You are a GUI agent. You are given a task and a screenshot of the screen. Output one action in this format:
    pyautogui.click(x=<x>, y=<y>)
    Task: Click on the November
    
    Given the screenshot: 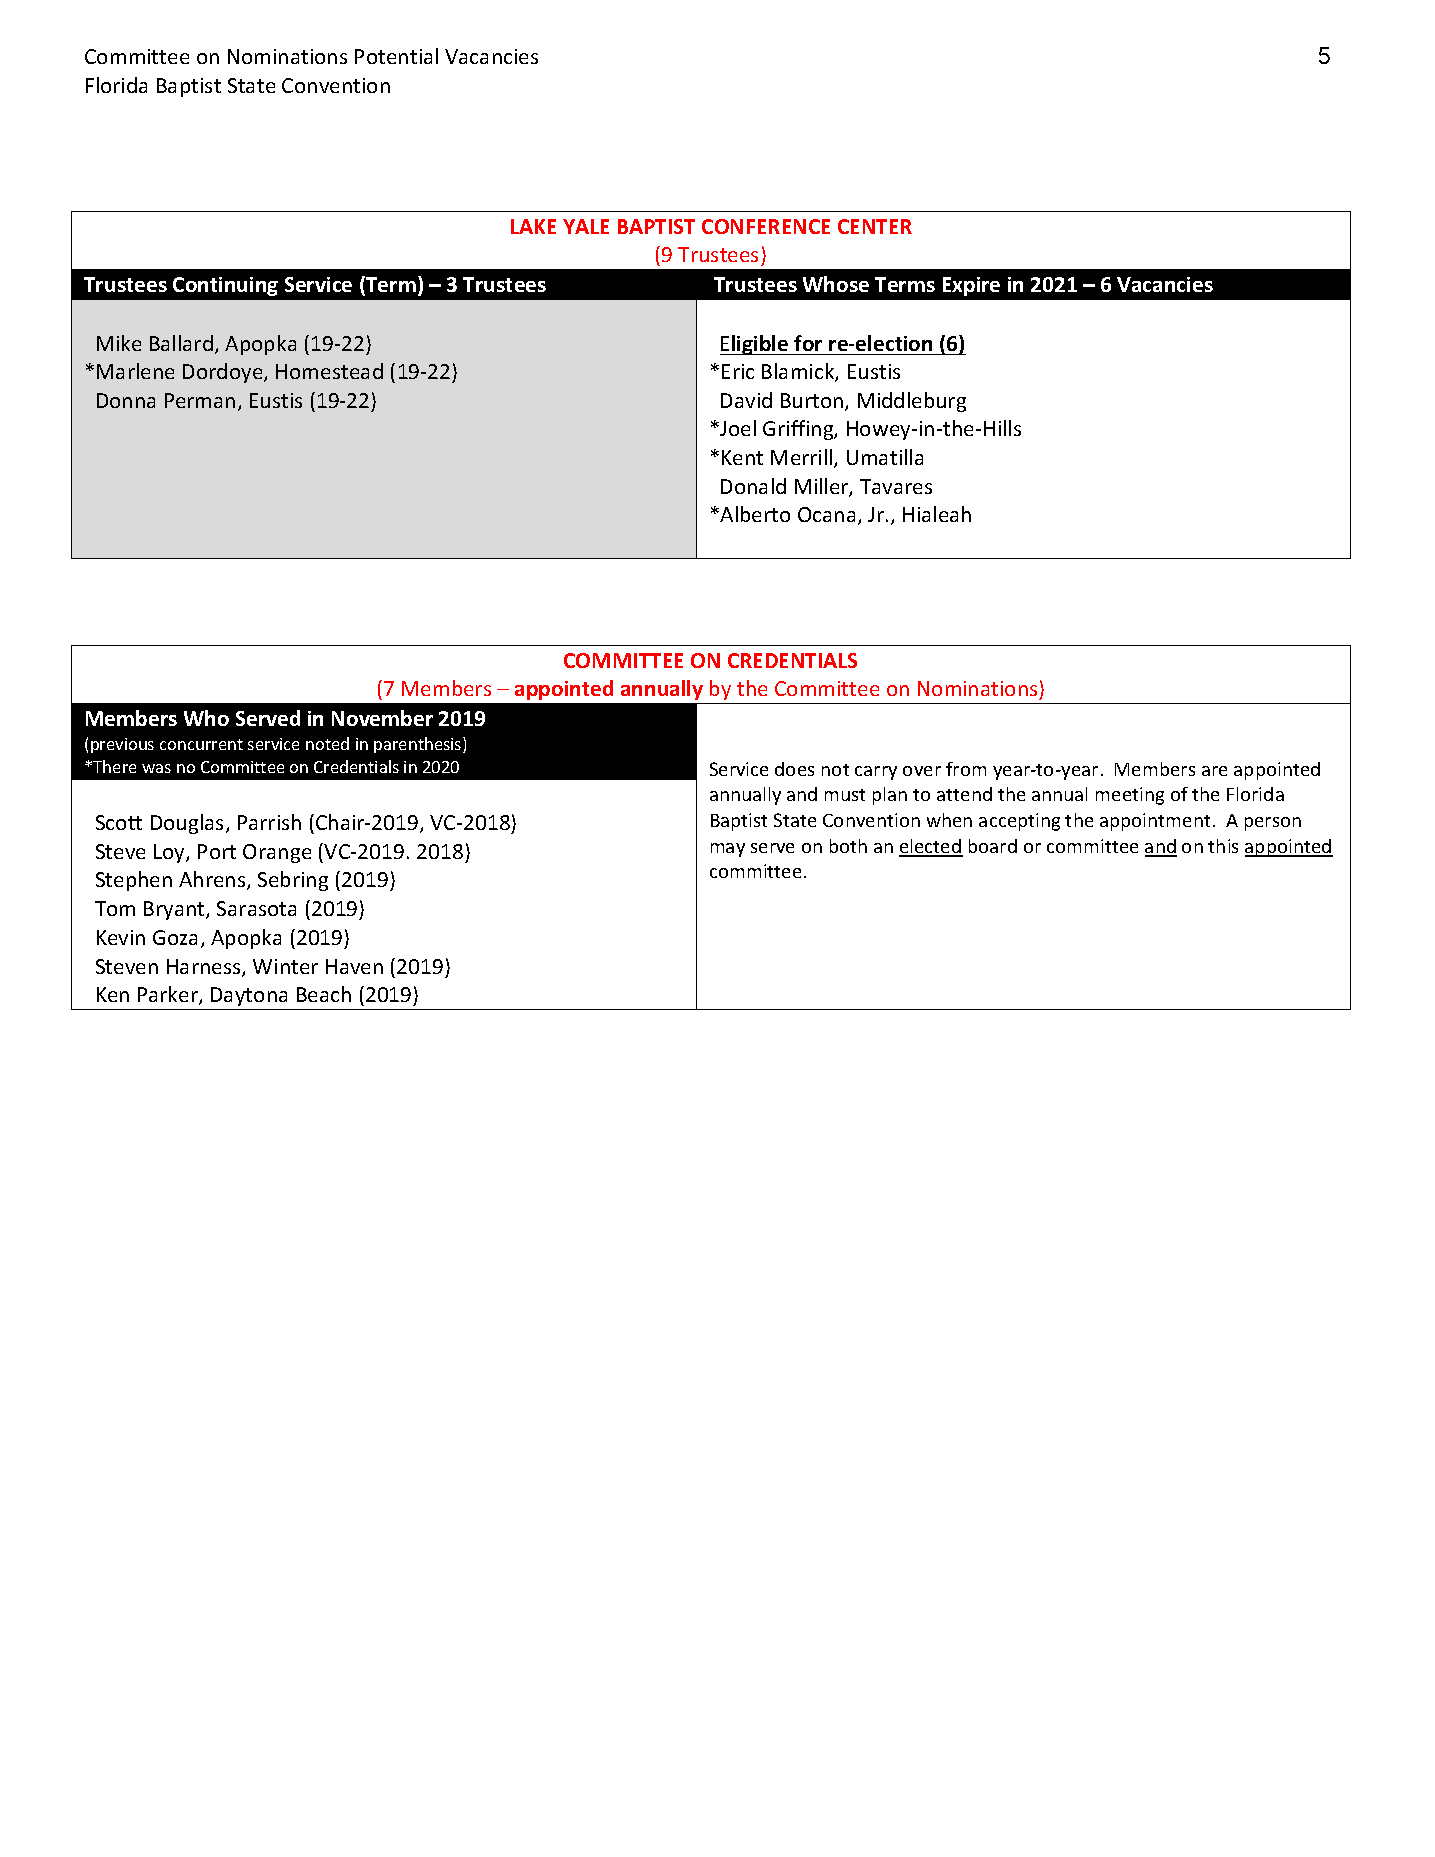 What is the action you would take?
    pyautogui.click(x=382, y=718)
